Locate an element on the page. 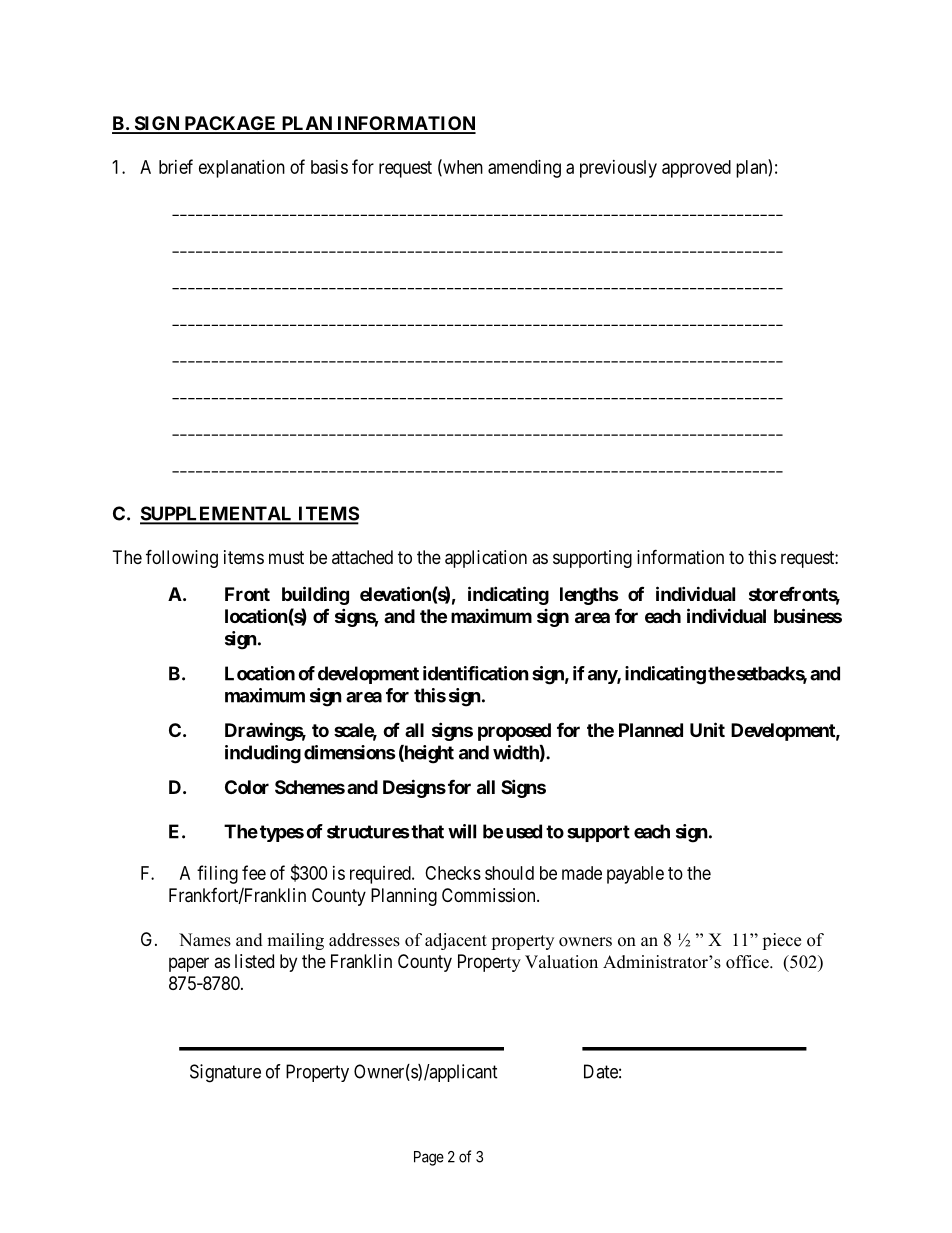 This image has width=952, height=1233. Unit is located at coordinates (707, 729).
